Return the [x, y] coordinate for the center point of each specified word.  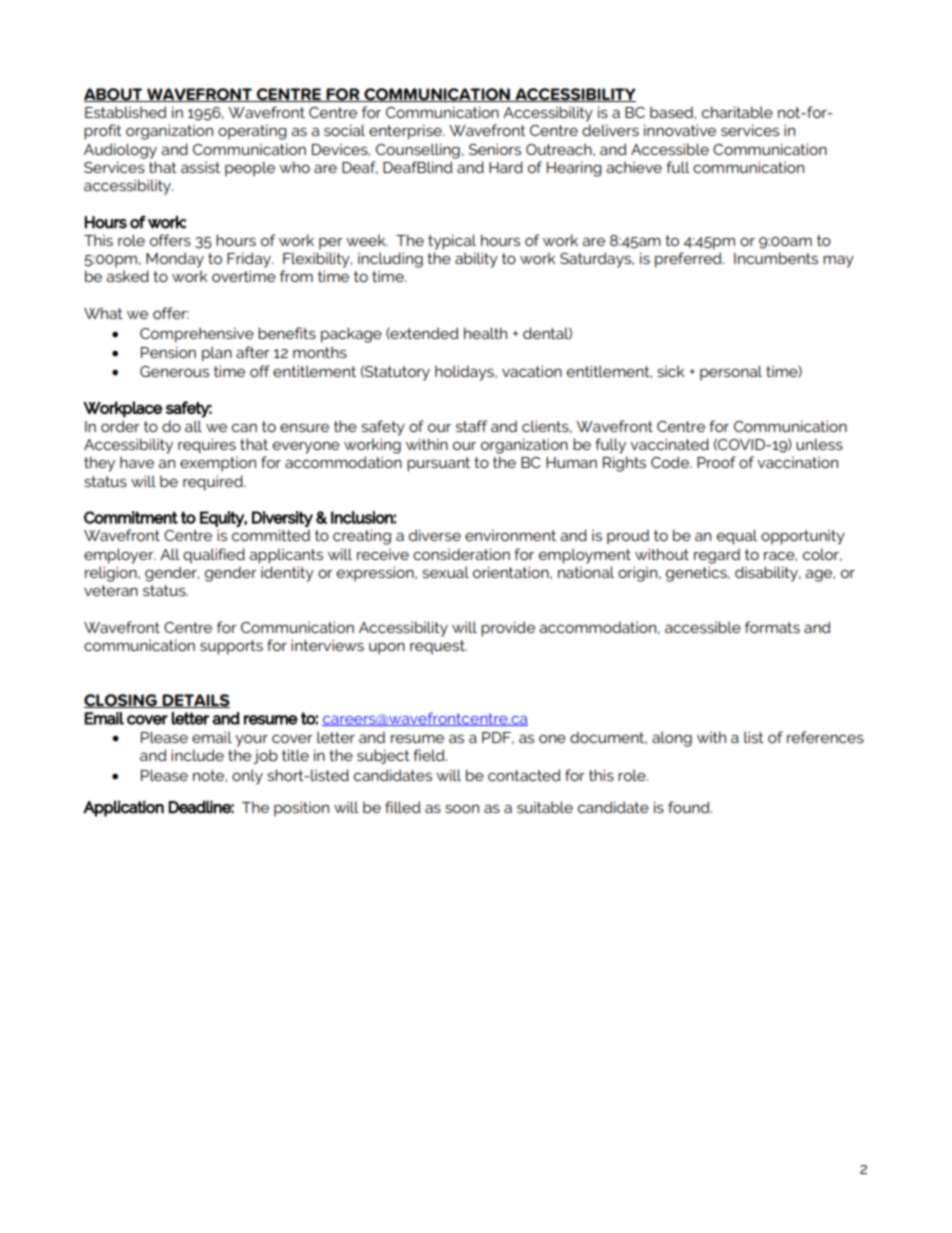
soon [462, 808]
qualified [214, 556]
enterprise [406, 132]
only [247, 777]
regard [717, 556]
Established [126, 112]
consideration [461, 554]
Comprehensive [197, 335]
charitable [737, 112]
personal [731, 372]
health [485, 333]
